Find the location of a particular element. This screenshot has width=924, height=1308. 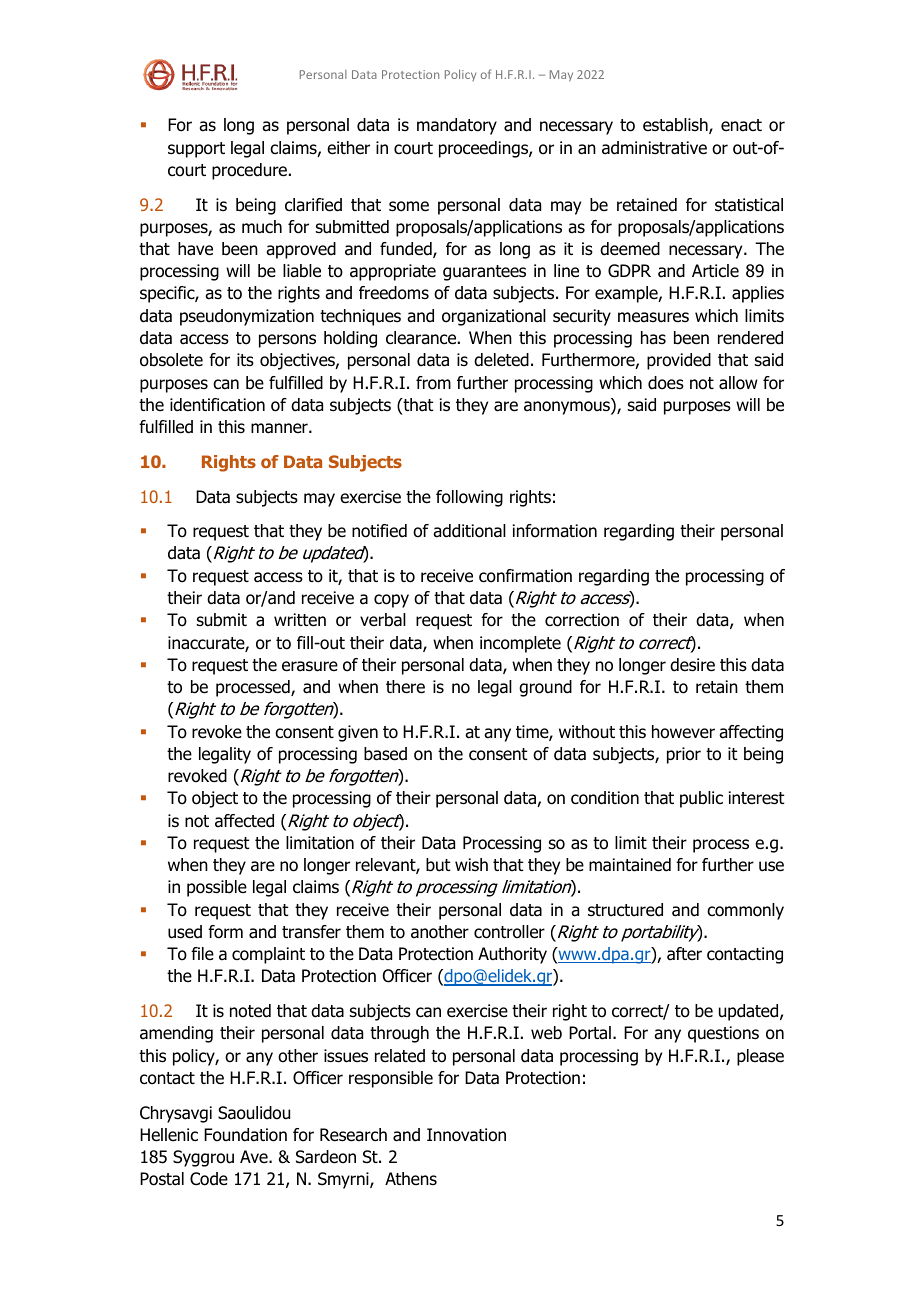

support is located at coordinates (196, 150).
